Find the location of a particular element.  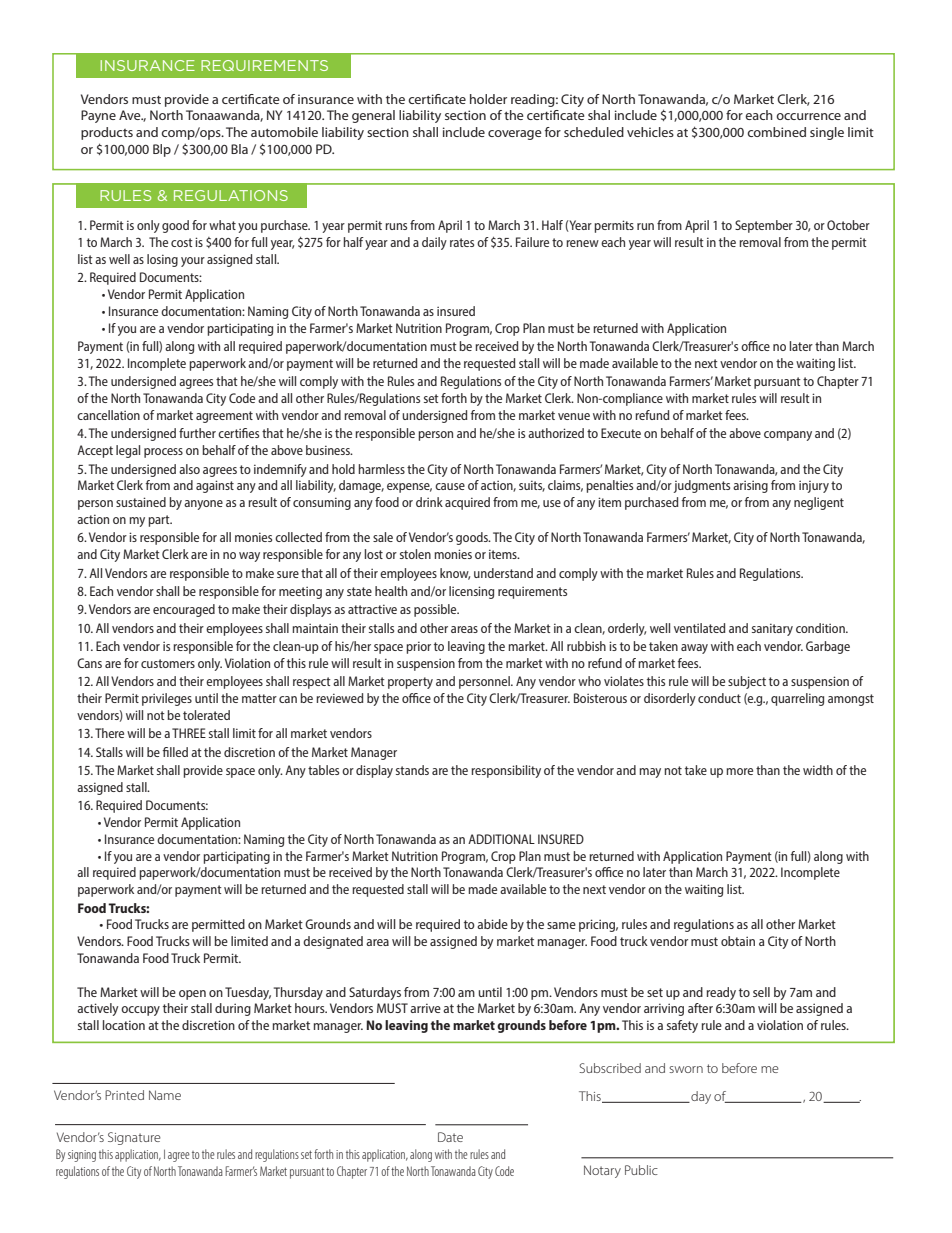

prior is located at coordinates (418, 647).
